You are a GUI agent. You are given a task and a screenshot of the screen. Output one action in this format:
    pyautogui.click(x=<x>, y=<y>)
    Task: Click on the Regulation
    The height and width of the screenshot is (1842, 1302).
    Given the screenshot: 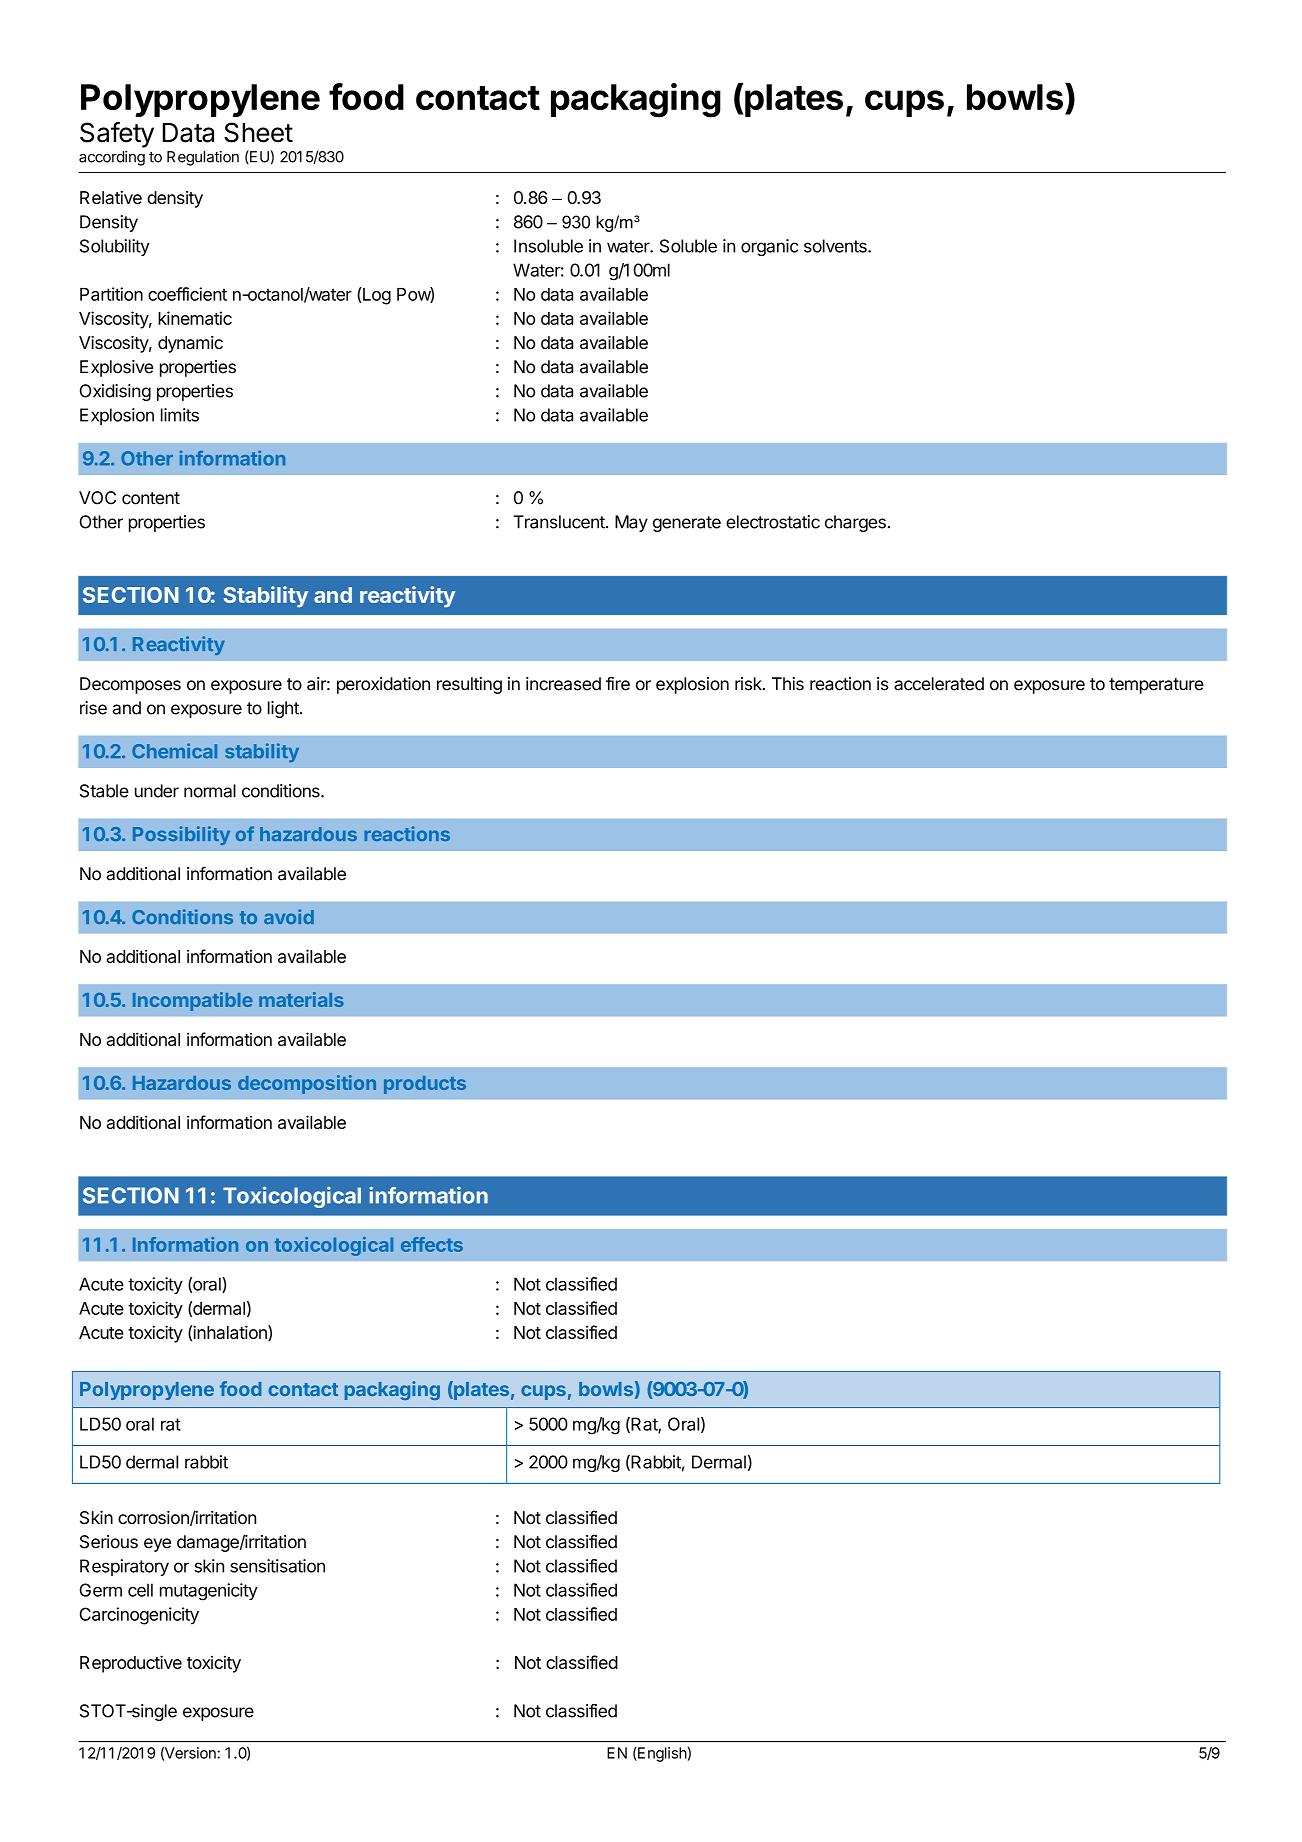 What is the action you would take?
    pyautogui.click(x=203, y=158)
